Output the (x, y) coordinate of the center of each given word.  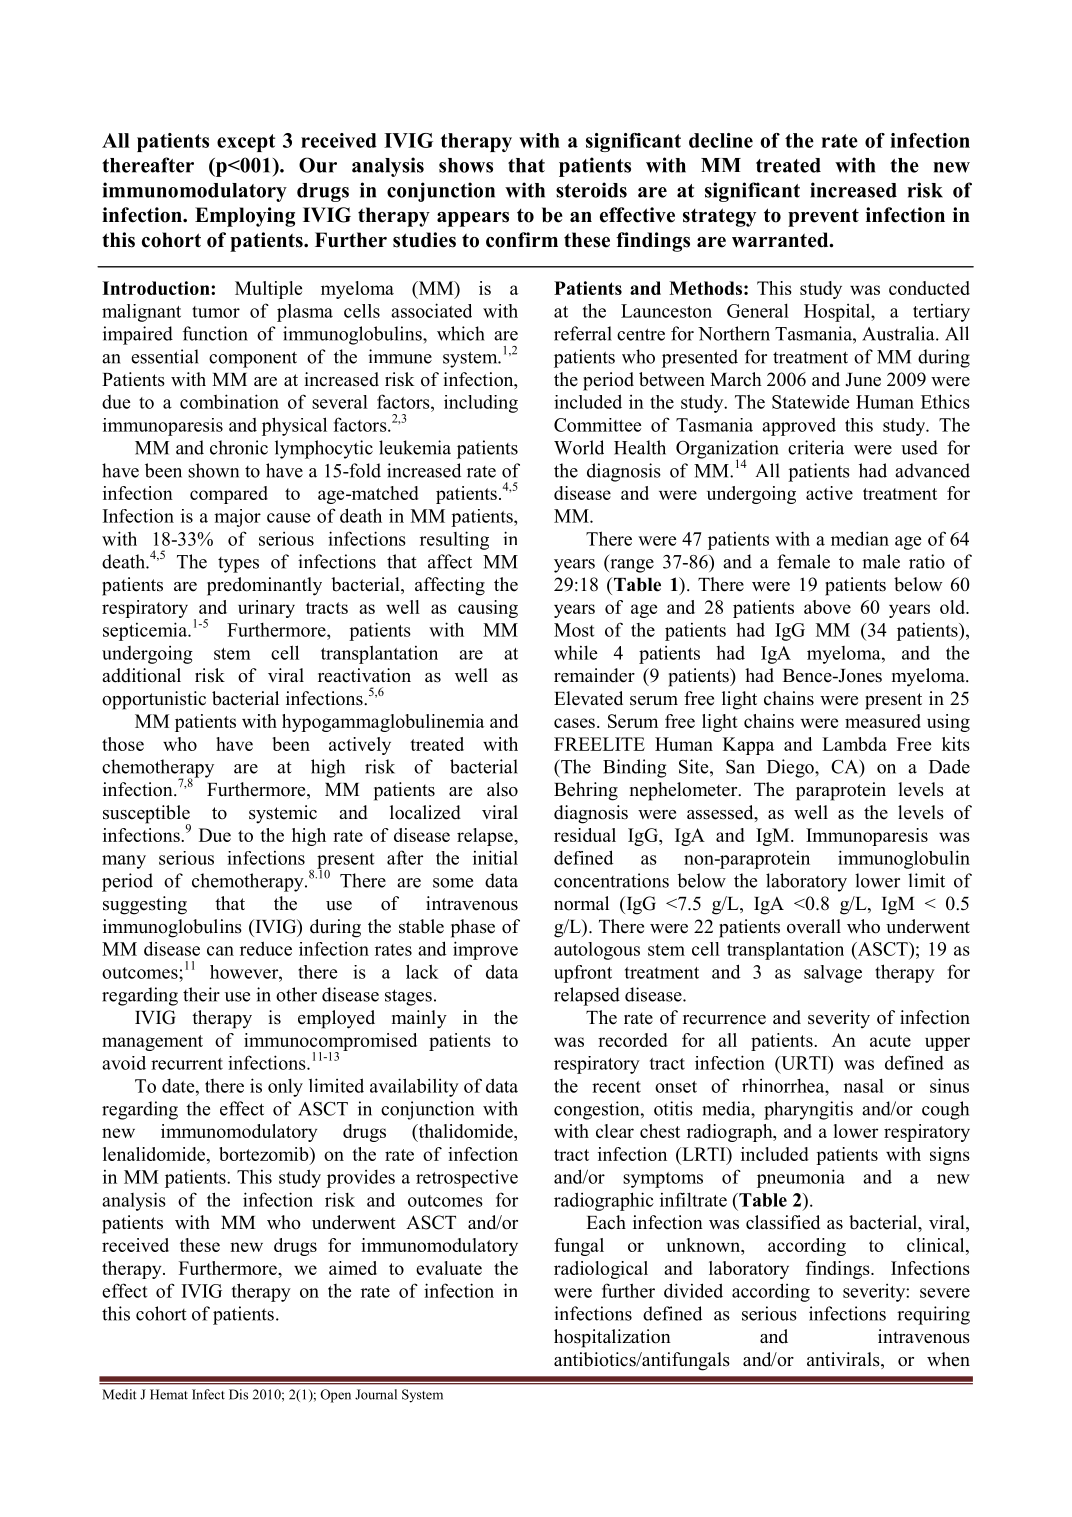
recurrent (187, 1064)
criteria (816, 447)
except (246, 143)
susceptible (147, 815)
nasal (864, 1085)
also (502, 789)
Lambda (854, 744)
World (579, 447)
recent (616, 1087)
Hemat (169, 1394)
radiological (601, 1270)
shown (213, 470)
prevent (823, 218)
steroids (591, 190)
